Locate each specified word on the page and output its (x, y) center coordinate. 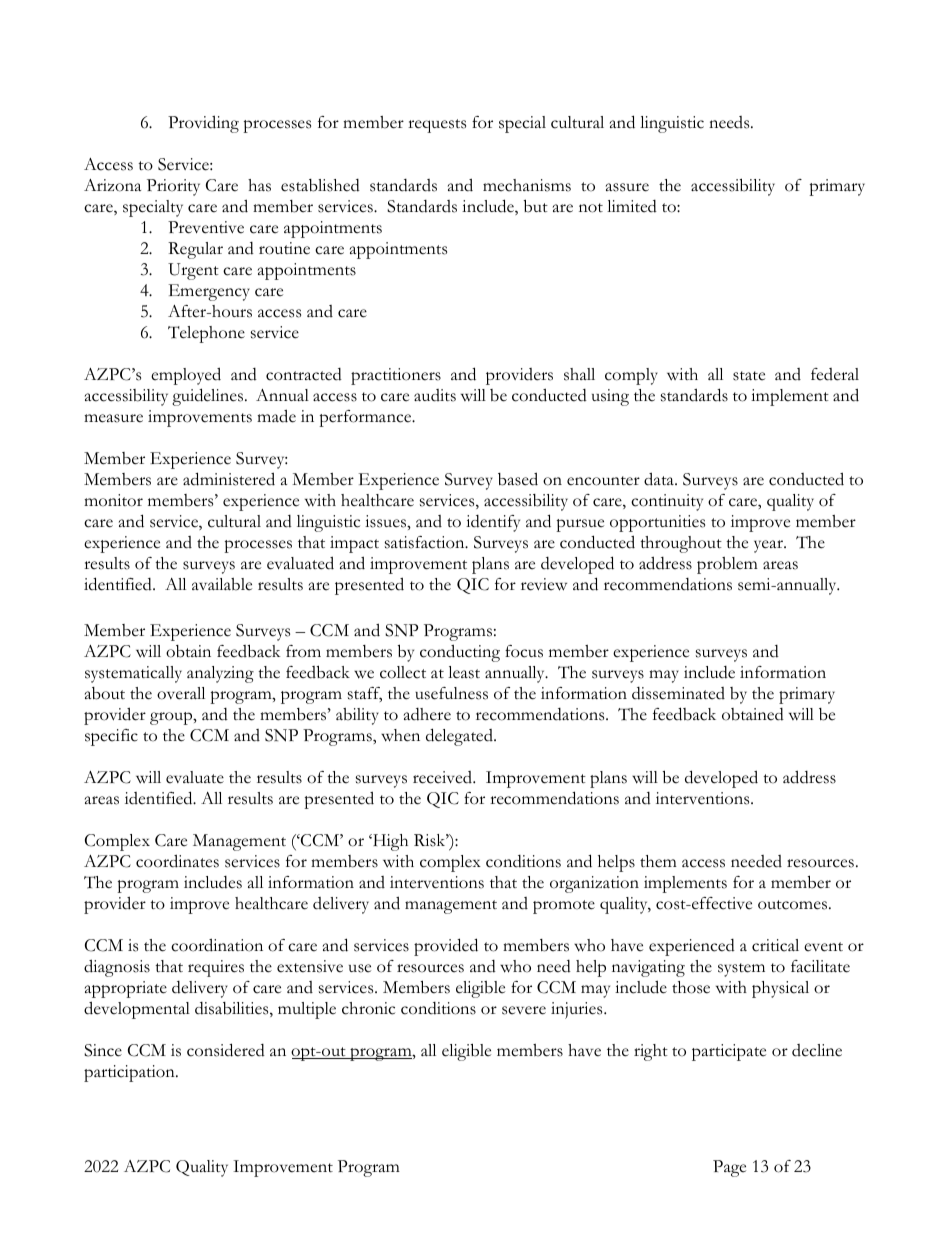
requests (437, 126)
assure (627, 187)
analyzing (220, 674)
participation (130, 1073)
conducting (460, 653)
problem (727, 565)
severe (524, 1010)
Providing (203, 124)
